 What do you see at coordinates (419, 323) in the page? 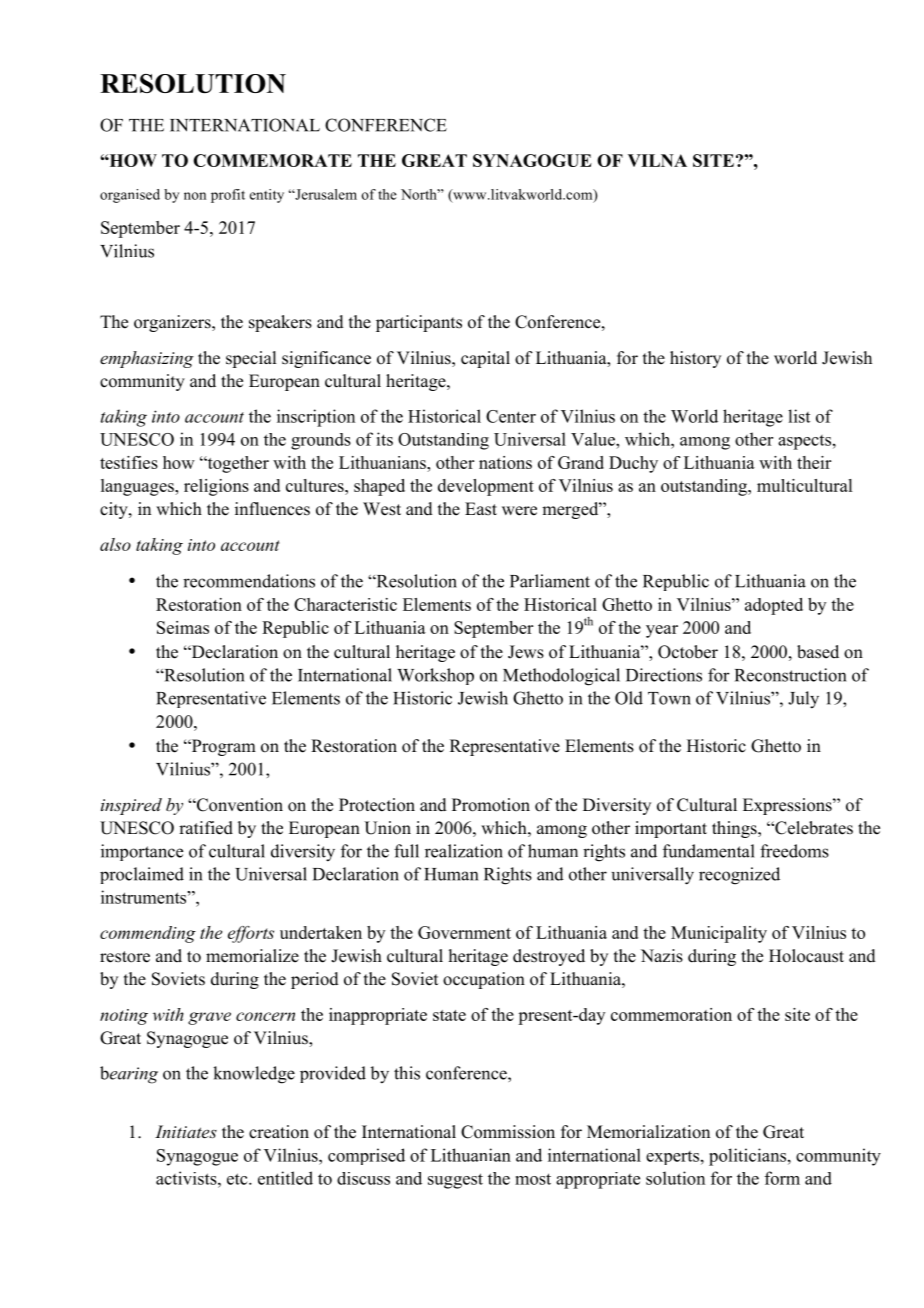
I see `participants` at bounding box center [419, 323].
